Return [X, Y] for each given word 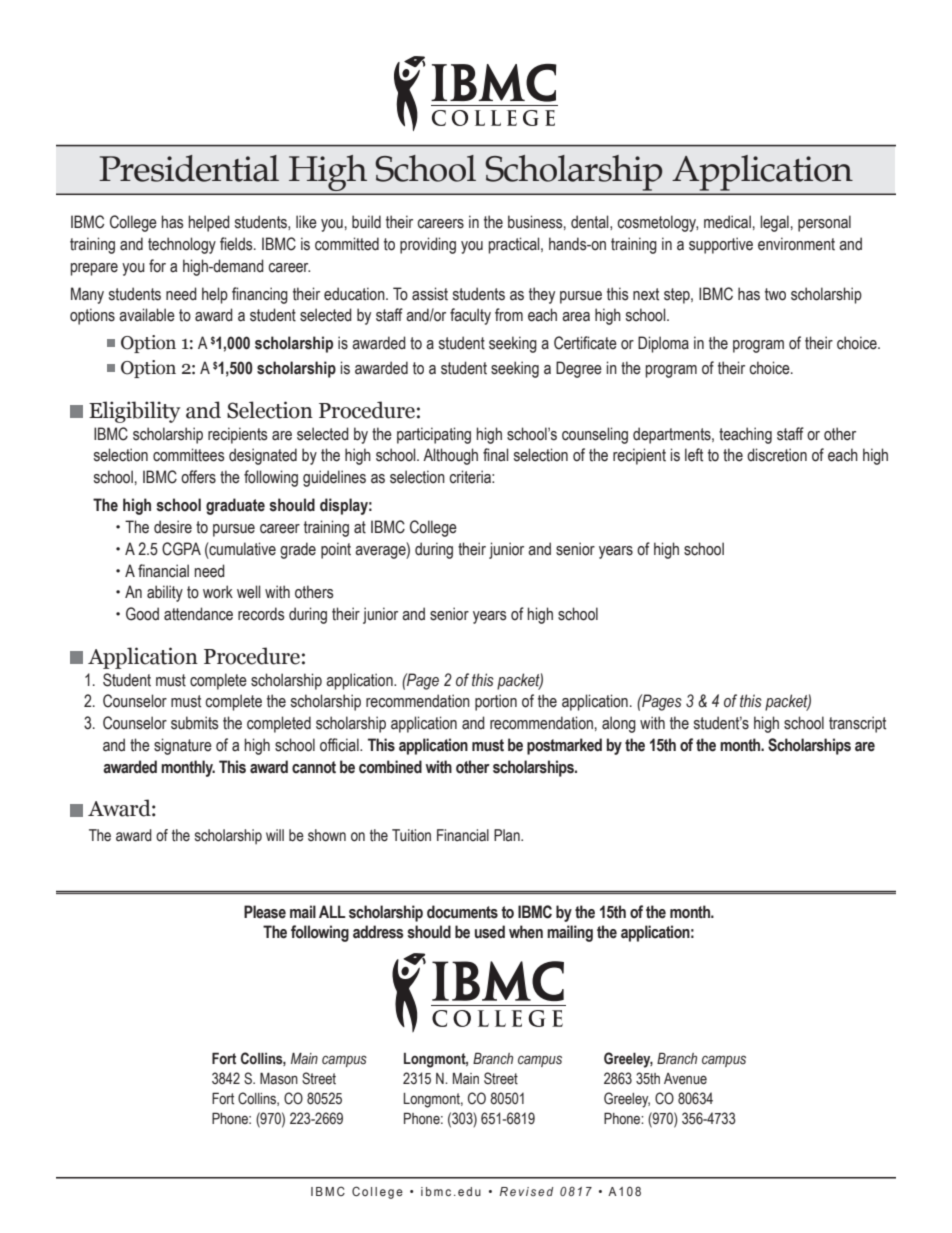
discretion [777, 455]
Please [265, 912]
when [526, 932]
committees [189, 455]
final [495, 455]
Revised [526, 1191]
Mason [279, 1078]
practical [515, 245]
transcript [857, 724]
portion [496, 702]
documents [462, 912]
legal [774, 223]
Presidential [189, 168]
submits [195, 723]
